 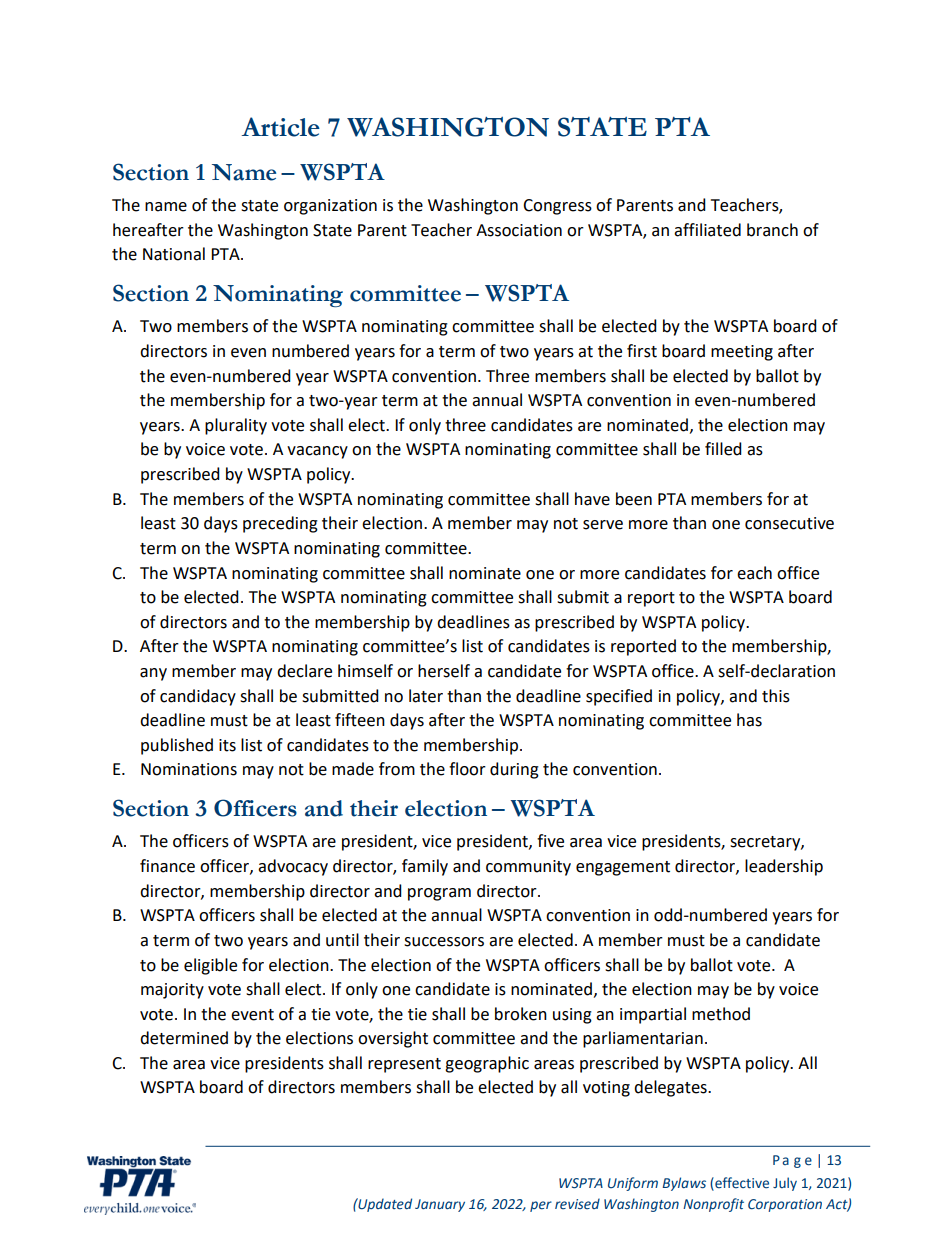 I want to click on filled, so click(x=723, y=449).
